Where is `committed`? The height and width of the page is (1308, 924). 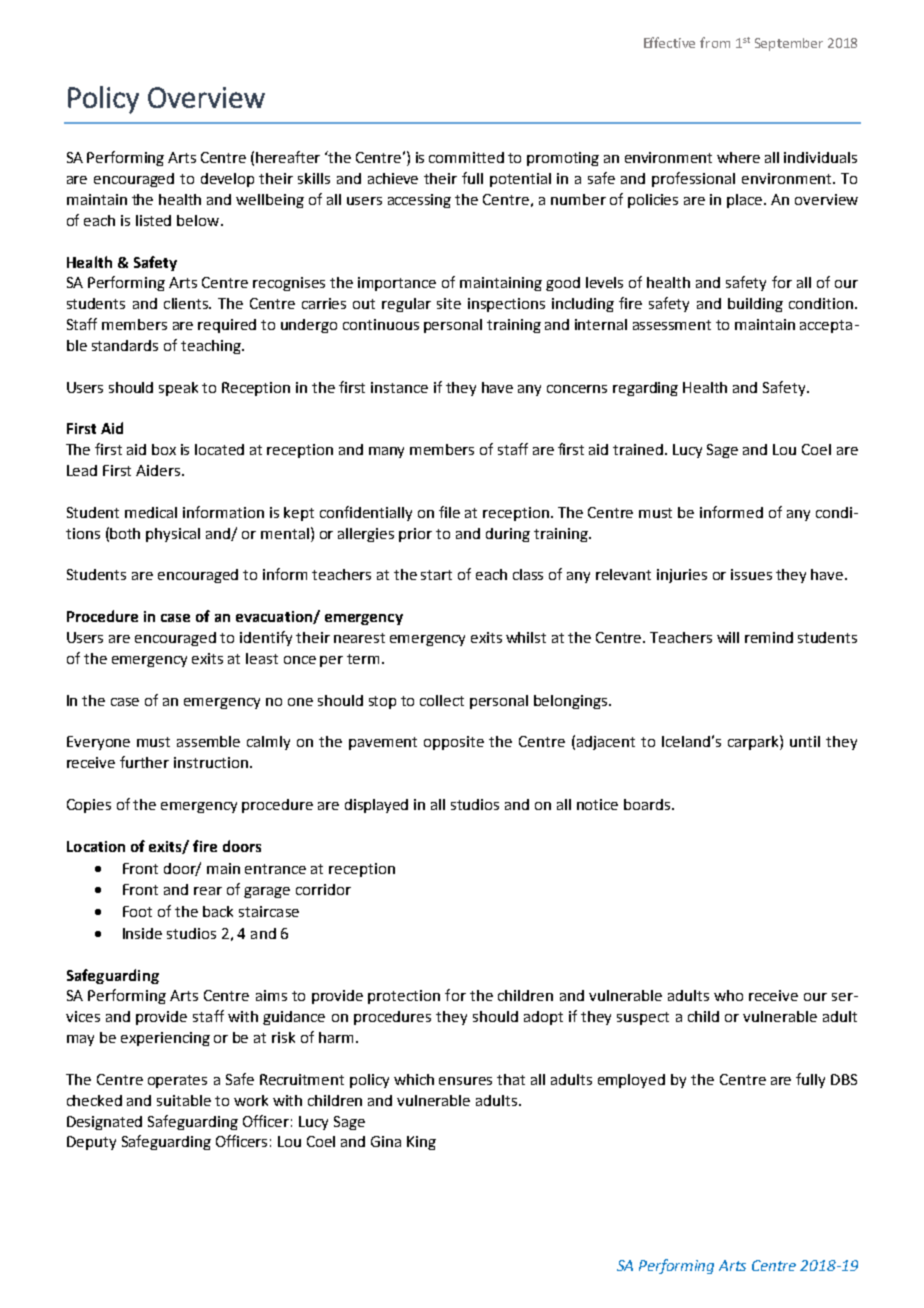 committed is located at coordinates (466, 157).
